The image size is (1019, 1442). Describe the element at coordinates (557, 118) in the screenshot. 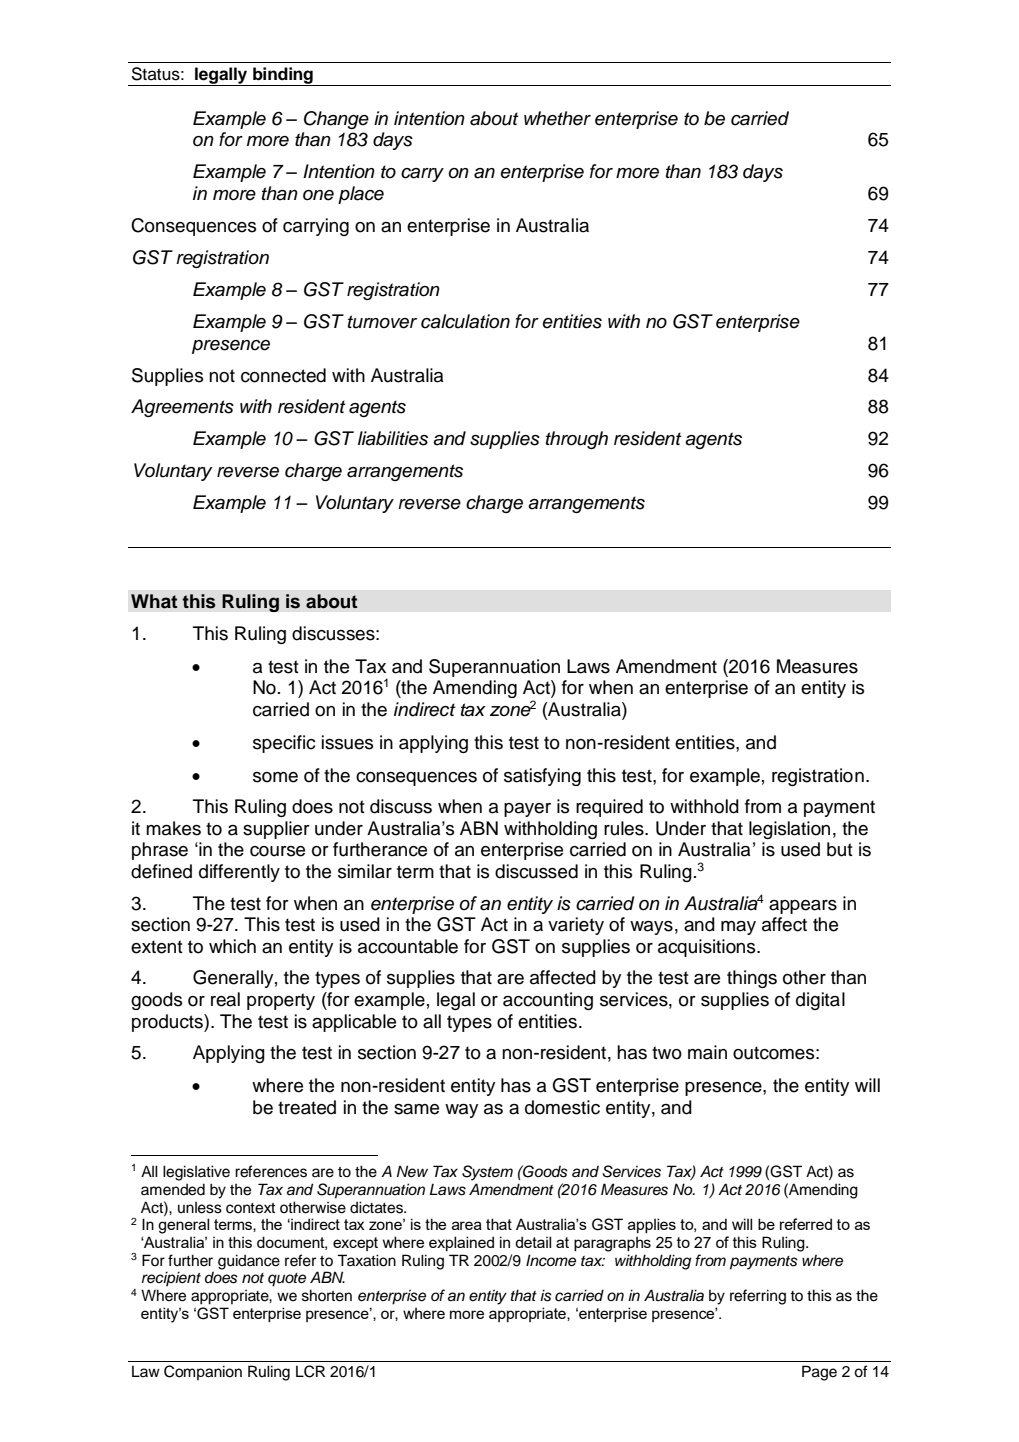

I see `whether` at that location.
